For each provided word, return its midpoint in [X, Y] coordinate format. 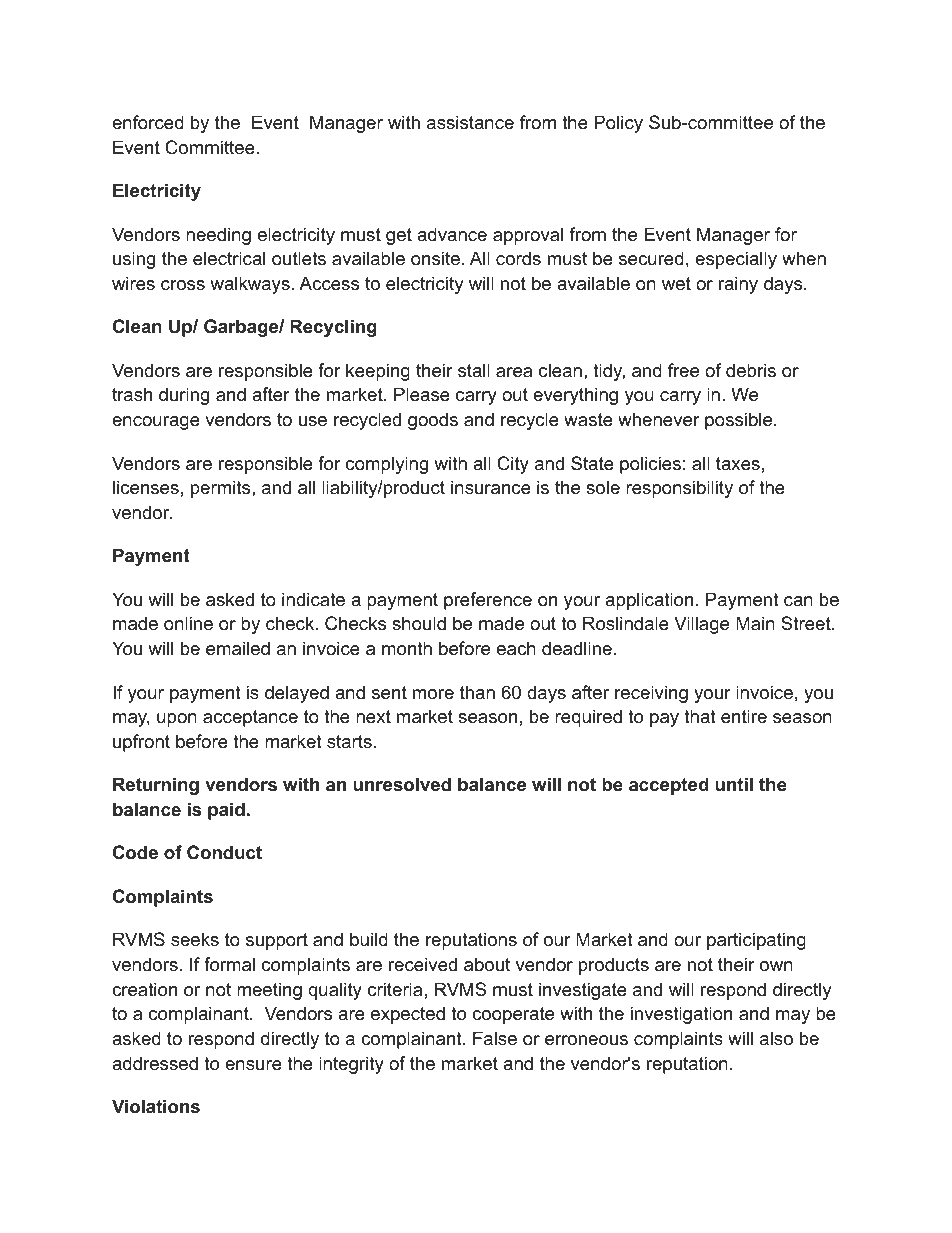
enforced [148, 122]
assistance [470, 122]
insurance [491, 487]
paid [226, 811]
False [495, 1038]
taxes [738, 463]
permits [222, 489]
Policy [618, 124]
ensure [253, 1065]
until [734, 784]
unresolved [402, 784]
